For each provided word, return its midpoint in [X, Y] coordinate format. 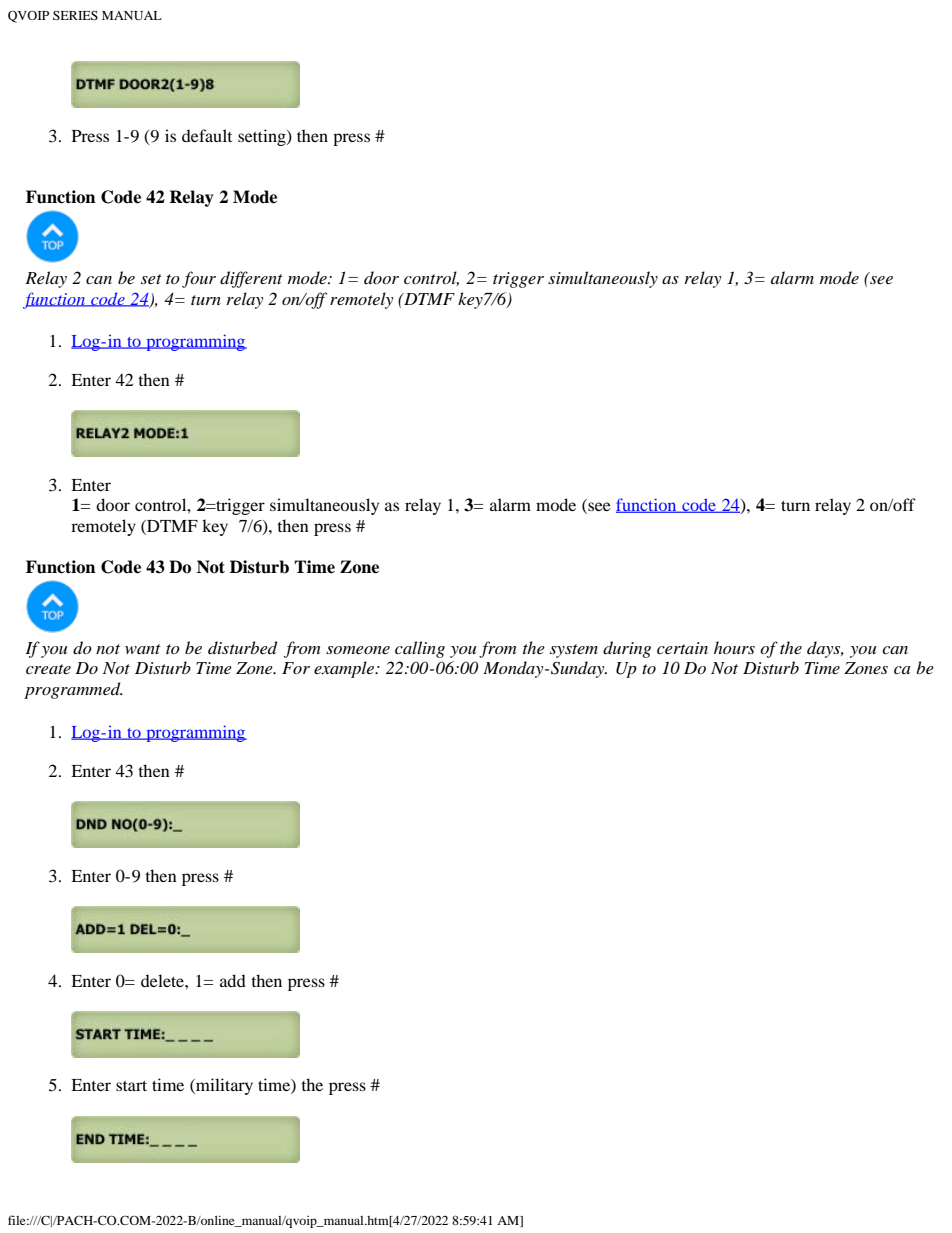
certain [682, 648]
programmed [73, 690]
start [131, 1086]
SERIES [75, 15]
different [251, 279]
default [207, 135]
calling [420, 649]
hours [734, 647]
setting [263, 137]
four [199, 279]
